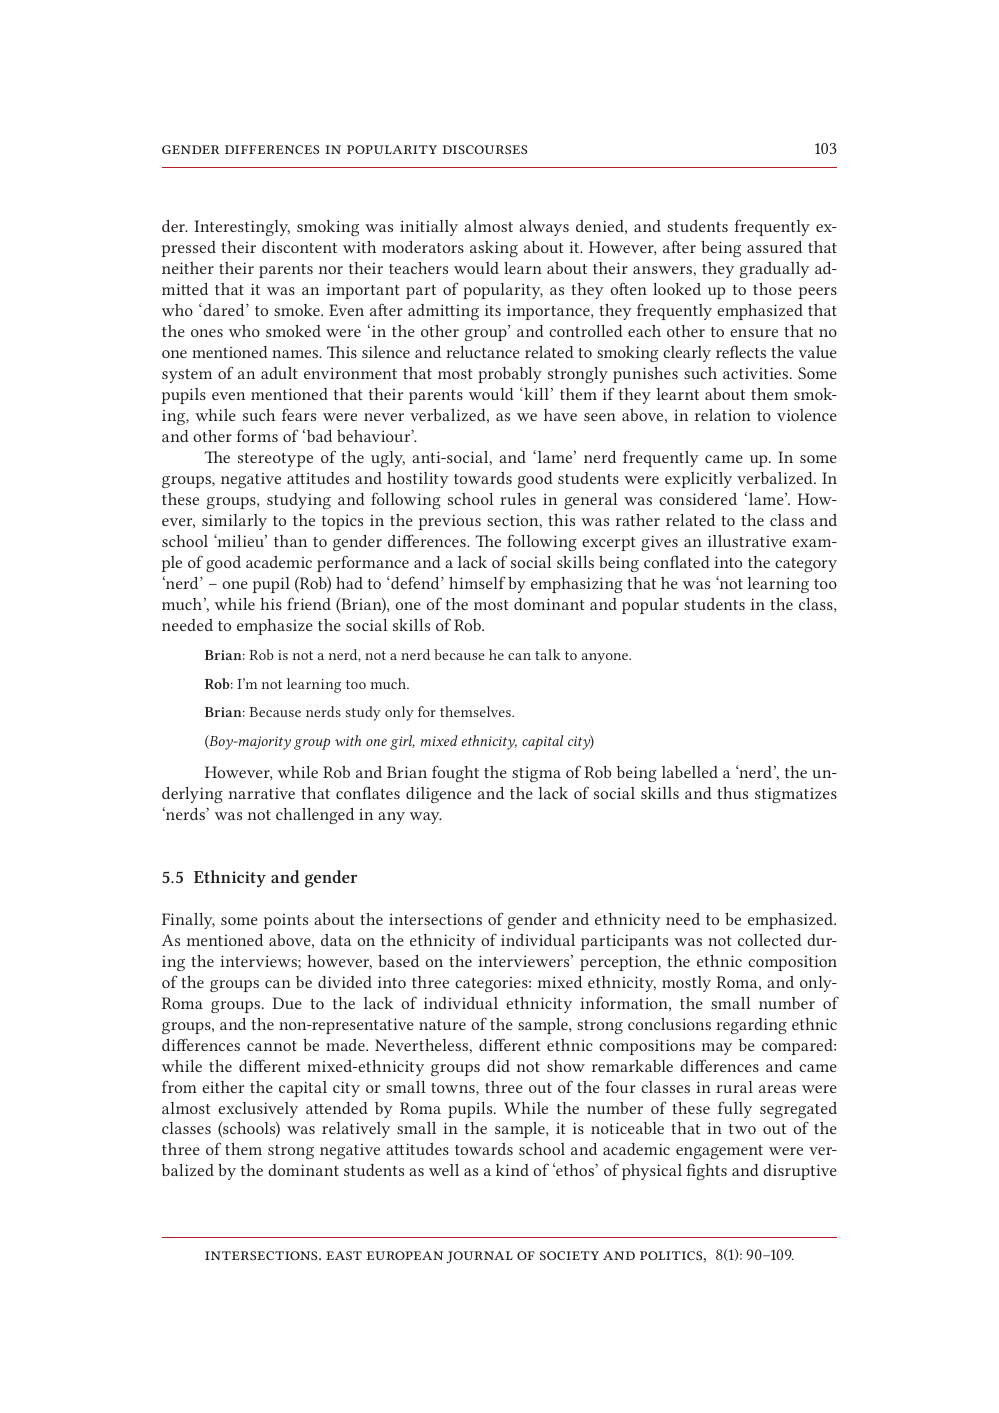 Image resolution: width=999 pixels, height=1413 pixels. What do you see at coordinates (309, 603) in the document?
I see `friend` at bounding box center [309, 603].
